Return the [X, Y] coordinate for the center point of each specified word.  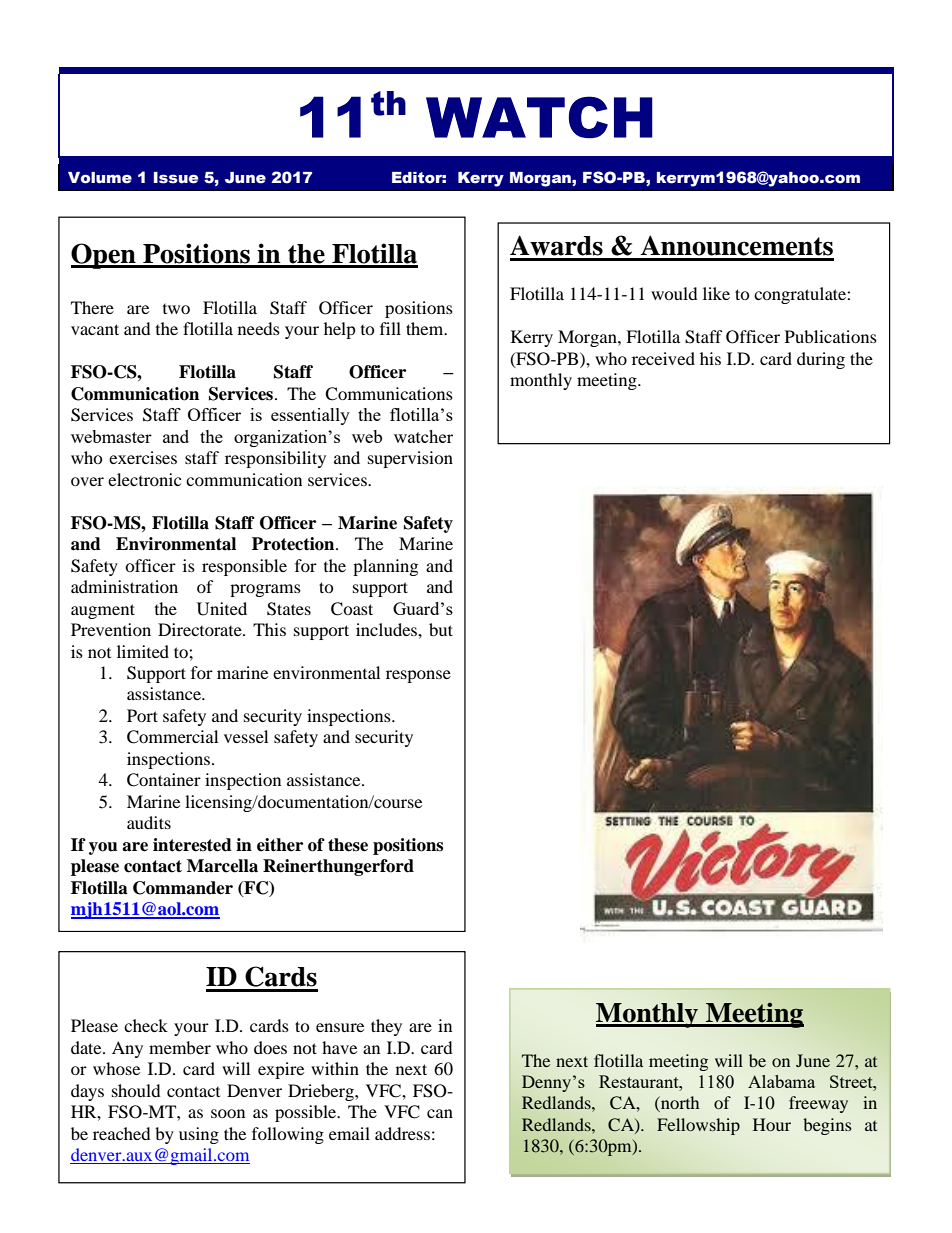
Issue [176, 178]
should [136, 1090]
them [426, 328]
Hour [772, 1124]
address [402, 1133]
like [716, 293]
